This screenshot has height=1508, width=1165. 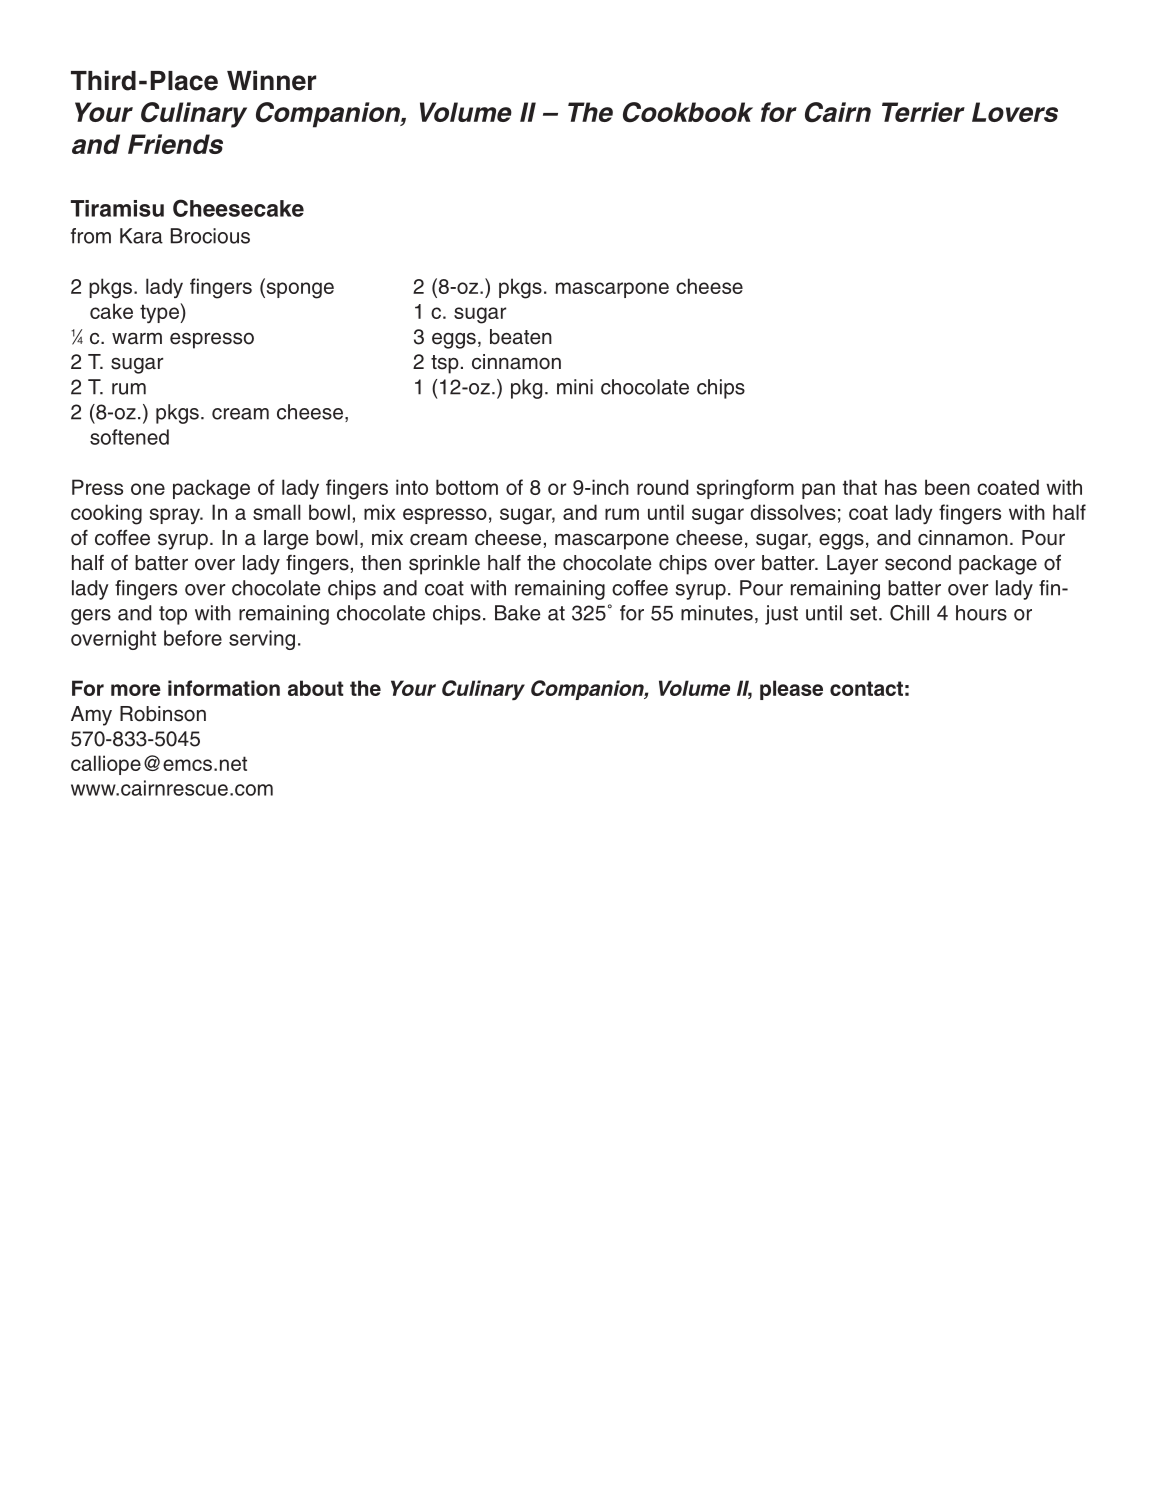 What do you see at coordinates (224, 688) in the screenshot?
I see `information` at bounding box center [224, 688].
